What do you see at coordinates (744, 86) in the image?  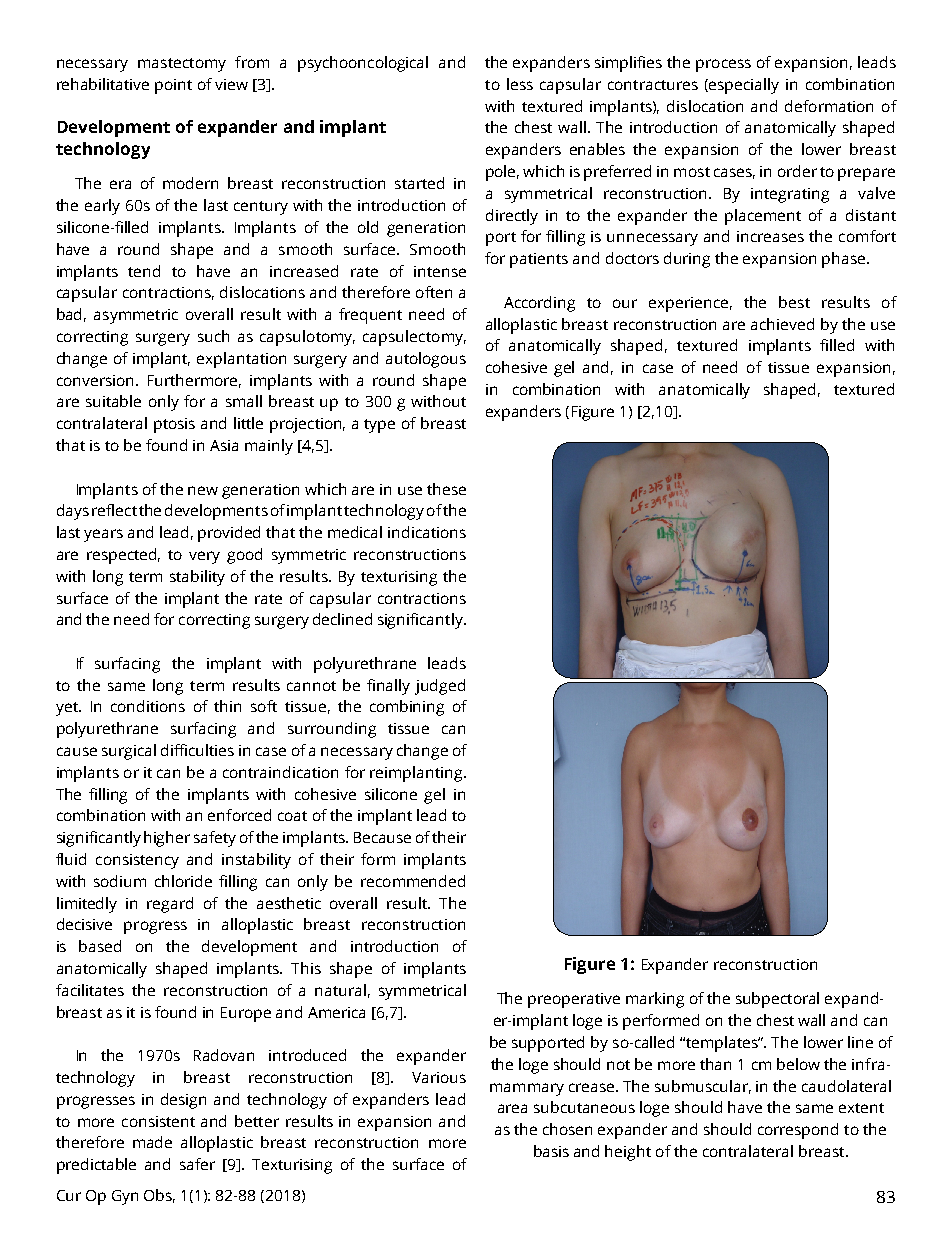 I see `especially` at bounding box center [744, 86].
